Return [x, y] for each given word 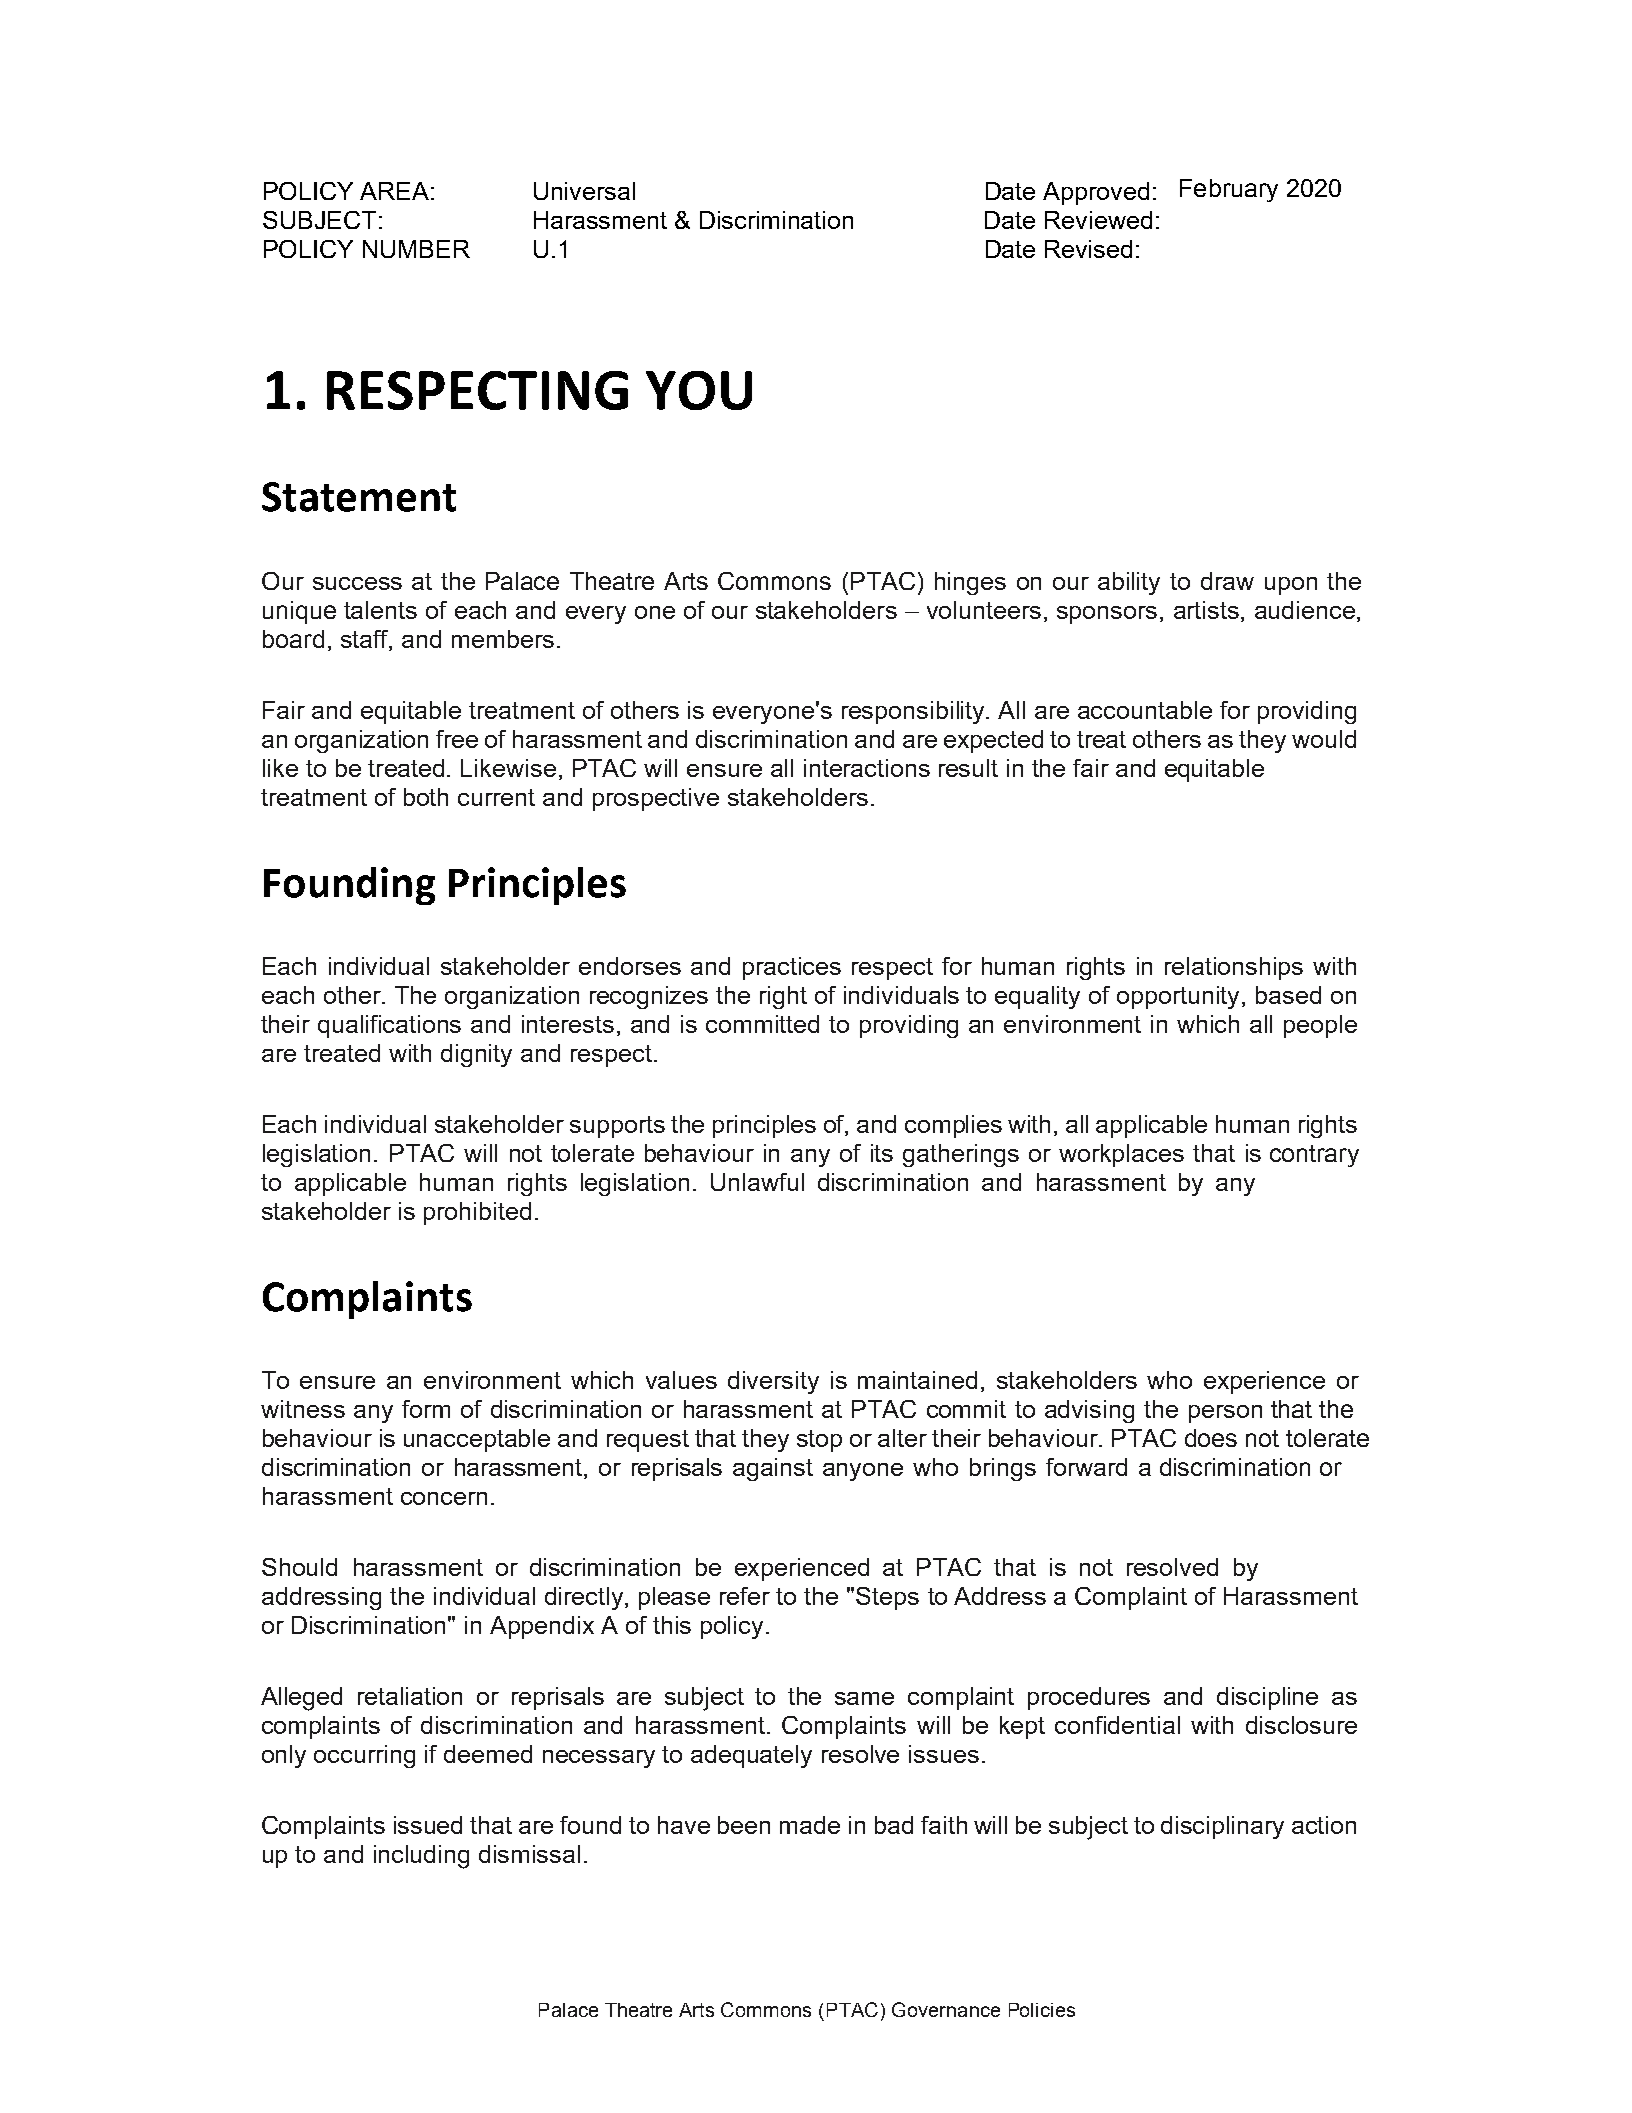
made [810, 1825]
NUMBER [416, 249]
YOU [699, 390]
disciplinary [1222, 1827]
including [421, 1857]
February [1229, 190]
